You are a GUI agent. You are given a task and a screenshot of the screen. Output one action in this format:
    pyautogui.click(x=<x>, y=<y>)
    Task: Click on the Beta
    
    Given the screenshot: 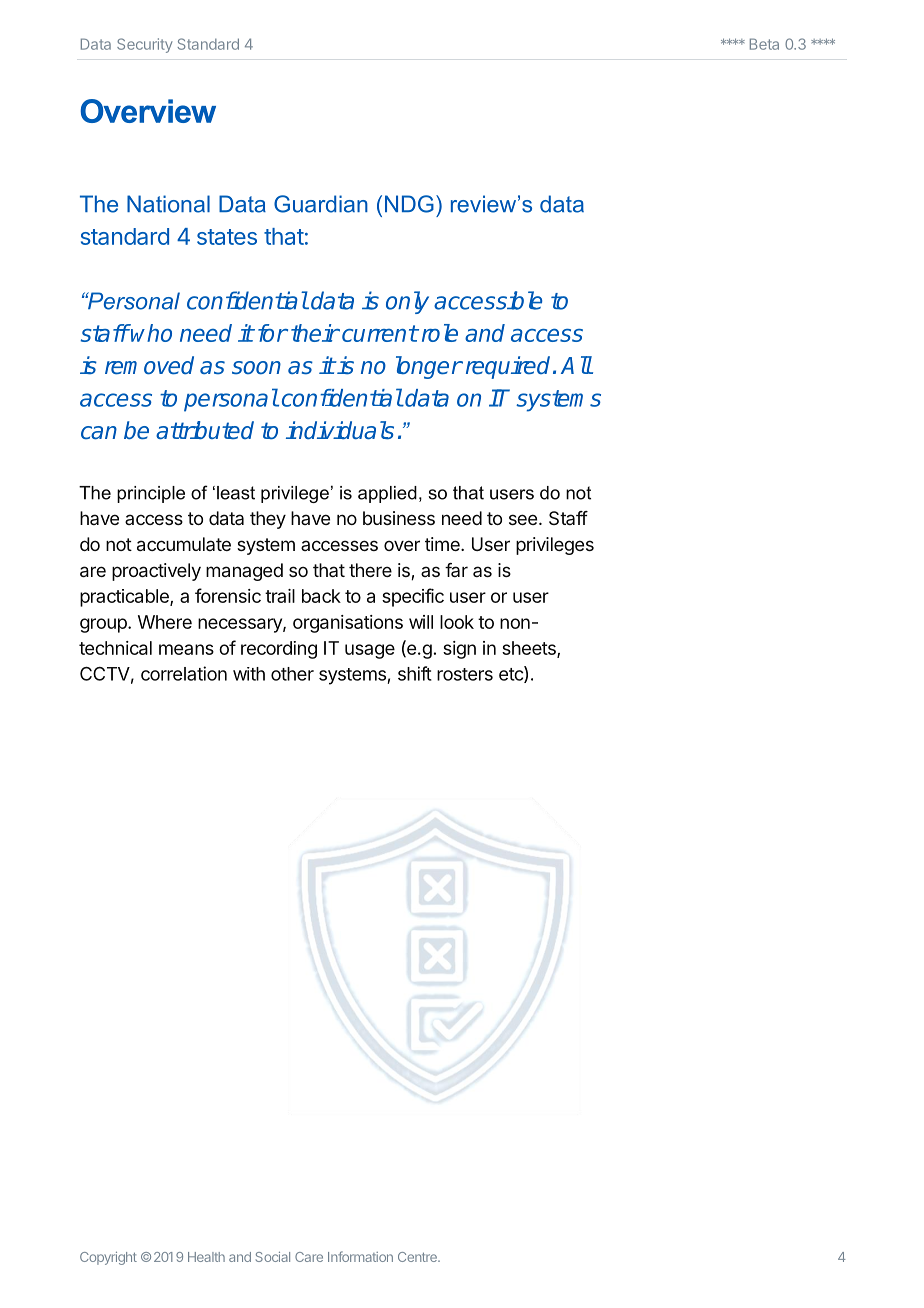 What is the action you would take?
    pyautogui.click(x=764, y=44)
